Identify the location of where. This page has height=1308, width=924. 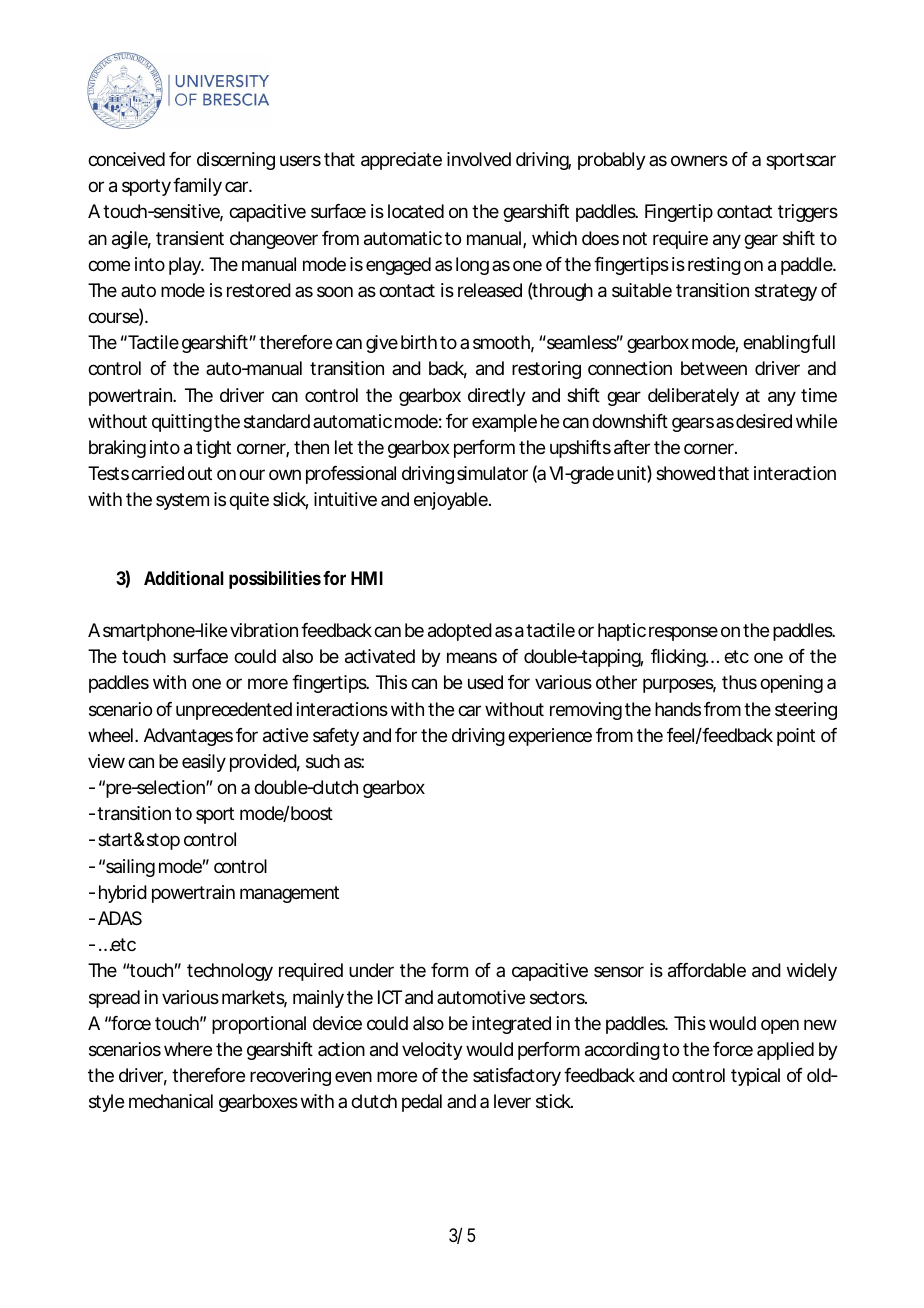
(188, 1049).
